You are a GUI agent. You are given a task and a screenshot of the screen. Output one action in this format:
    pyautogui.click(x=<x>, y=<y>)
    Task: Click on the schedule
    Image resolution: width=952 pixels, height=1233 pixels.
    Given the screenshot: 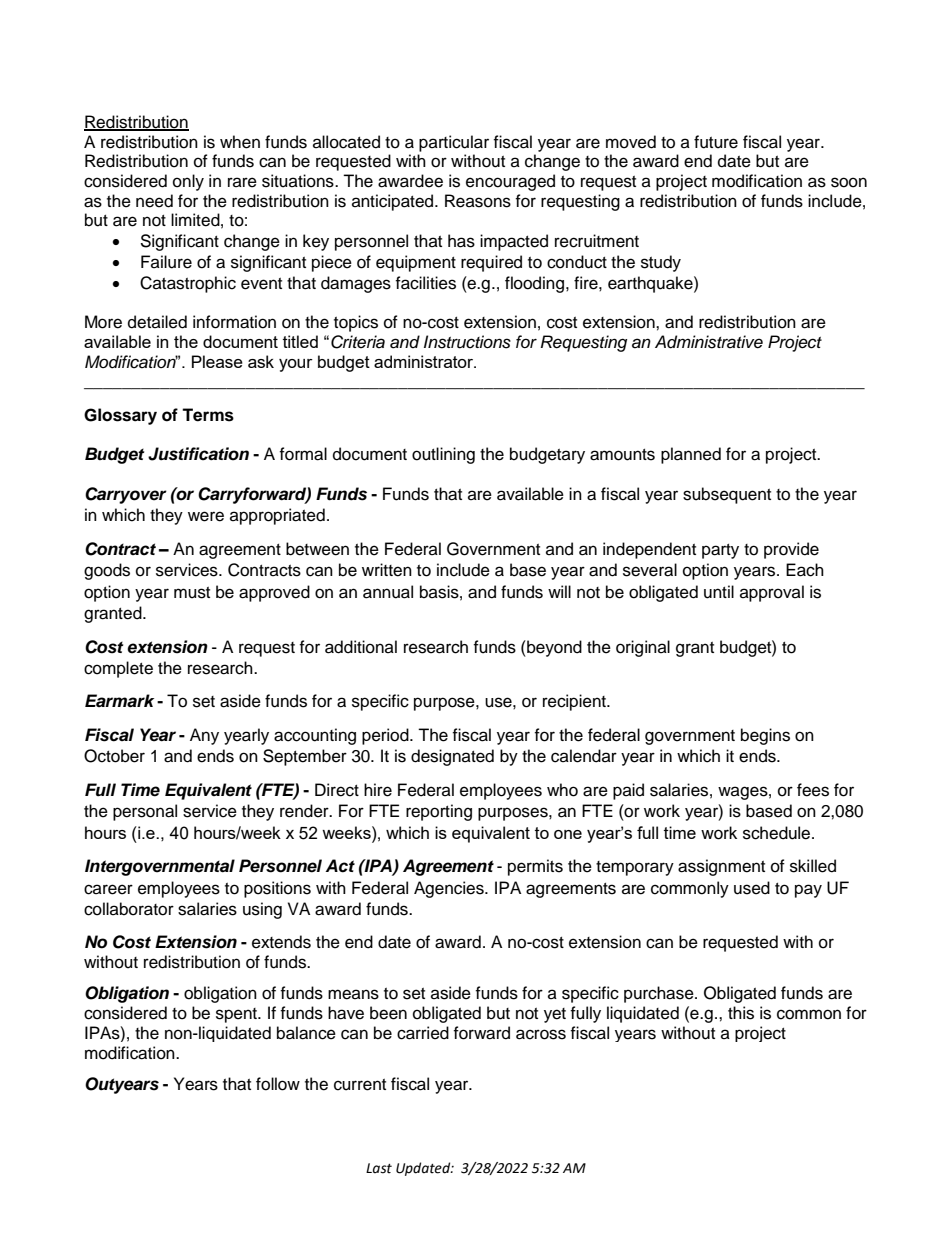 What is the action you would take?
    pyautogui.click(x=778, y=833)
